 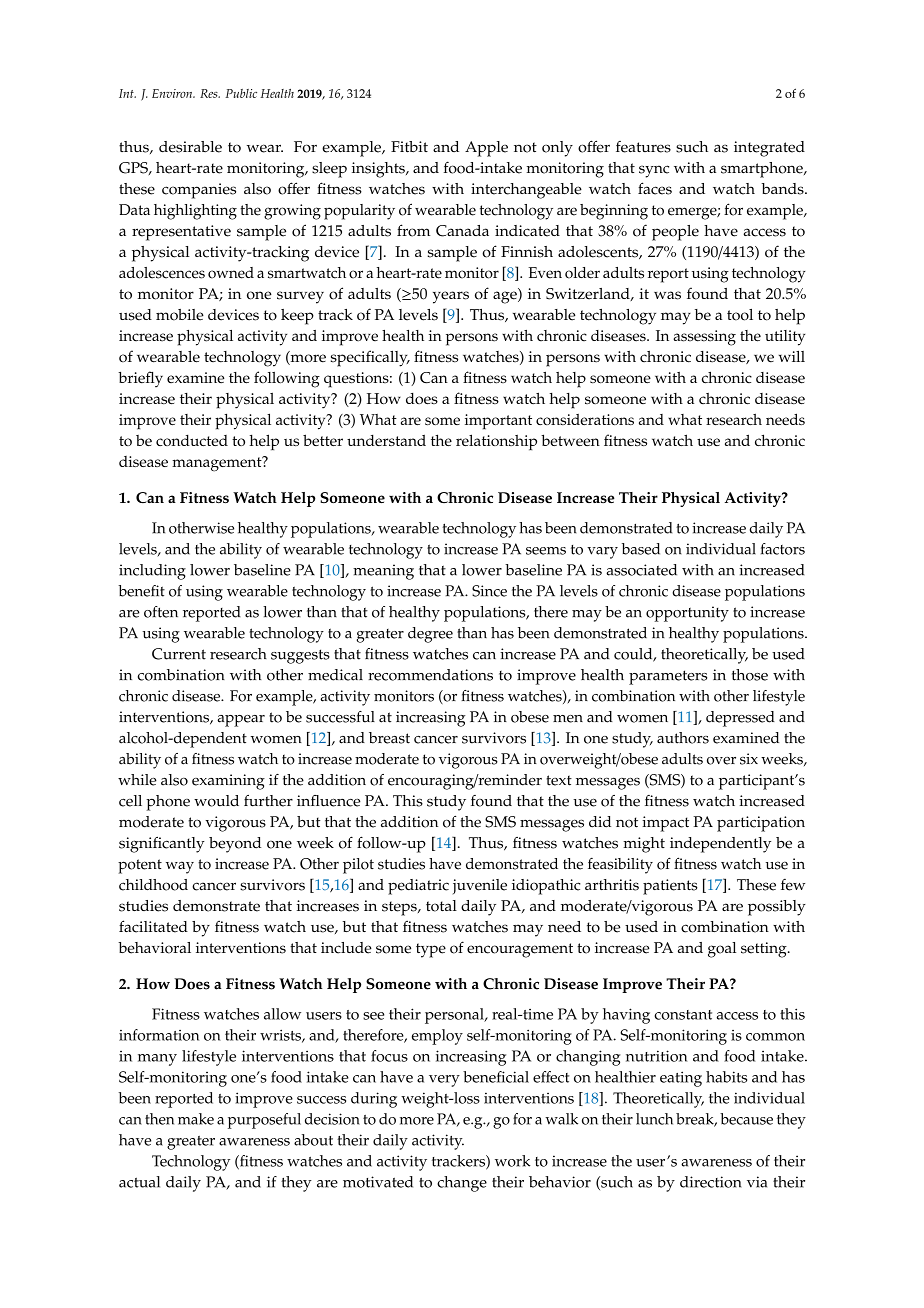 I want to click on management, so click(x=218, y=464).
